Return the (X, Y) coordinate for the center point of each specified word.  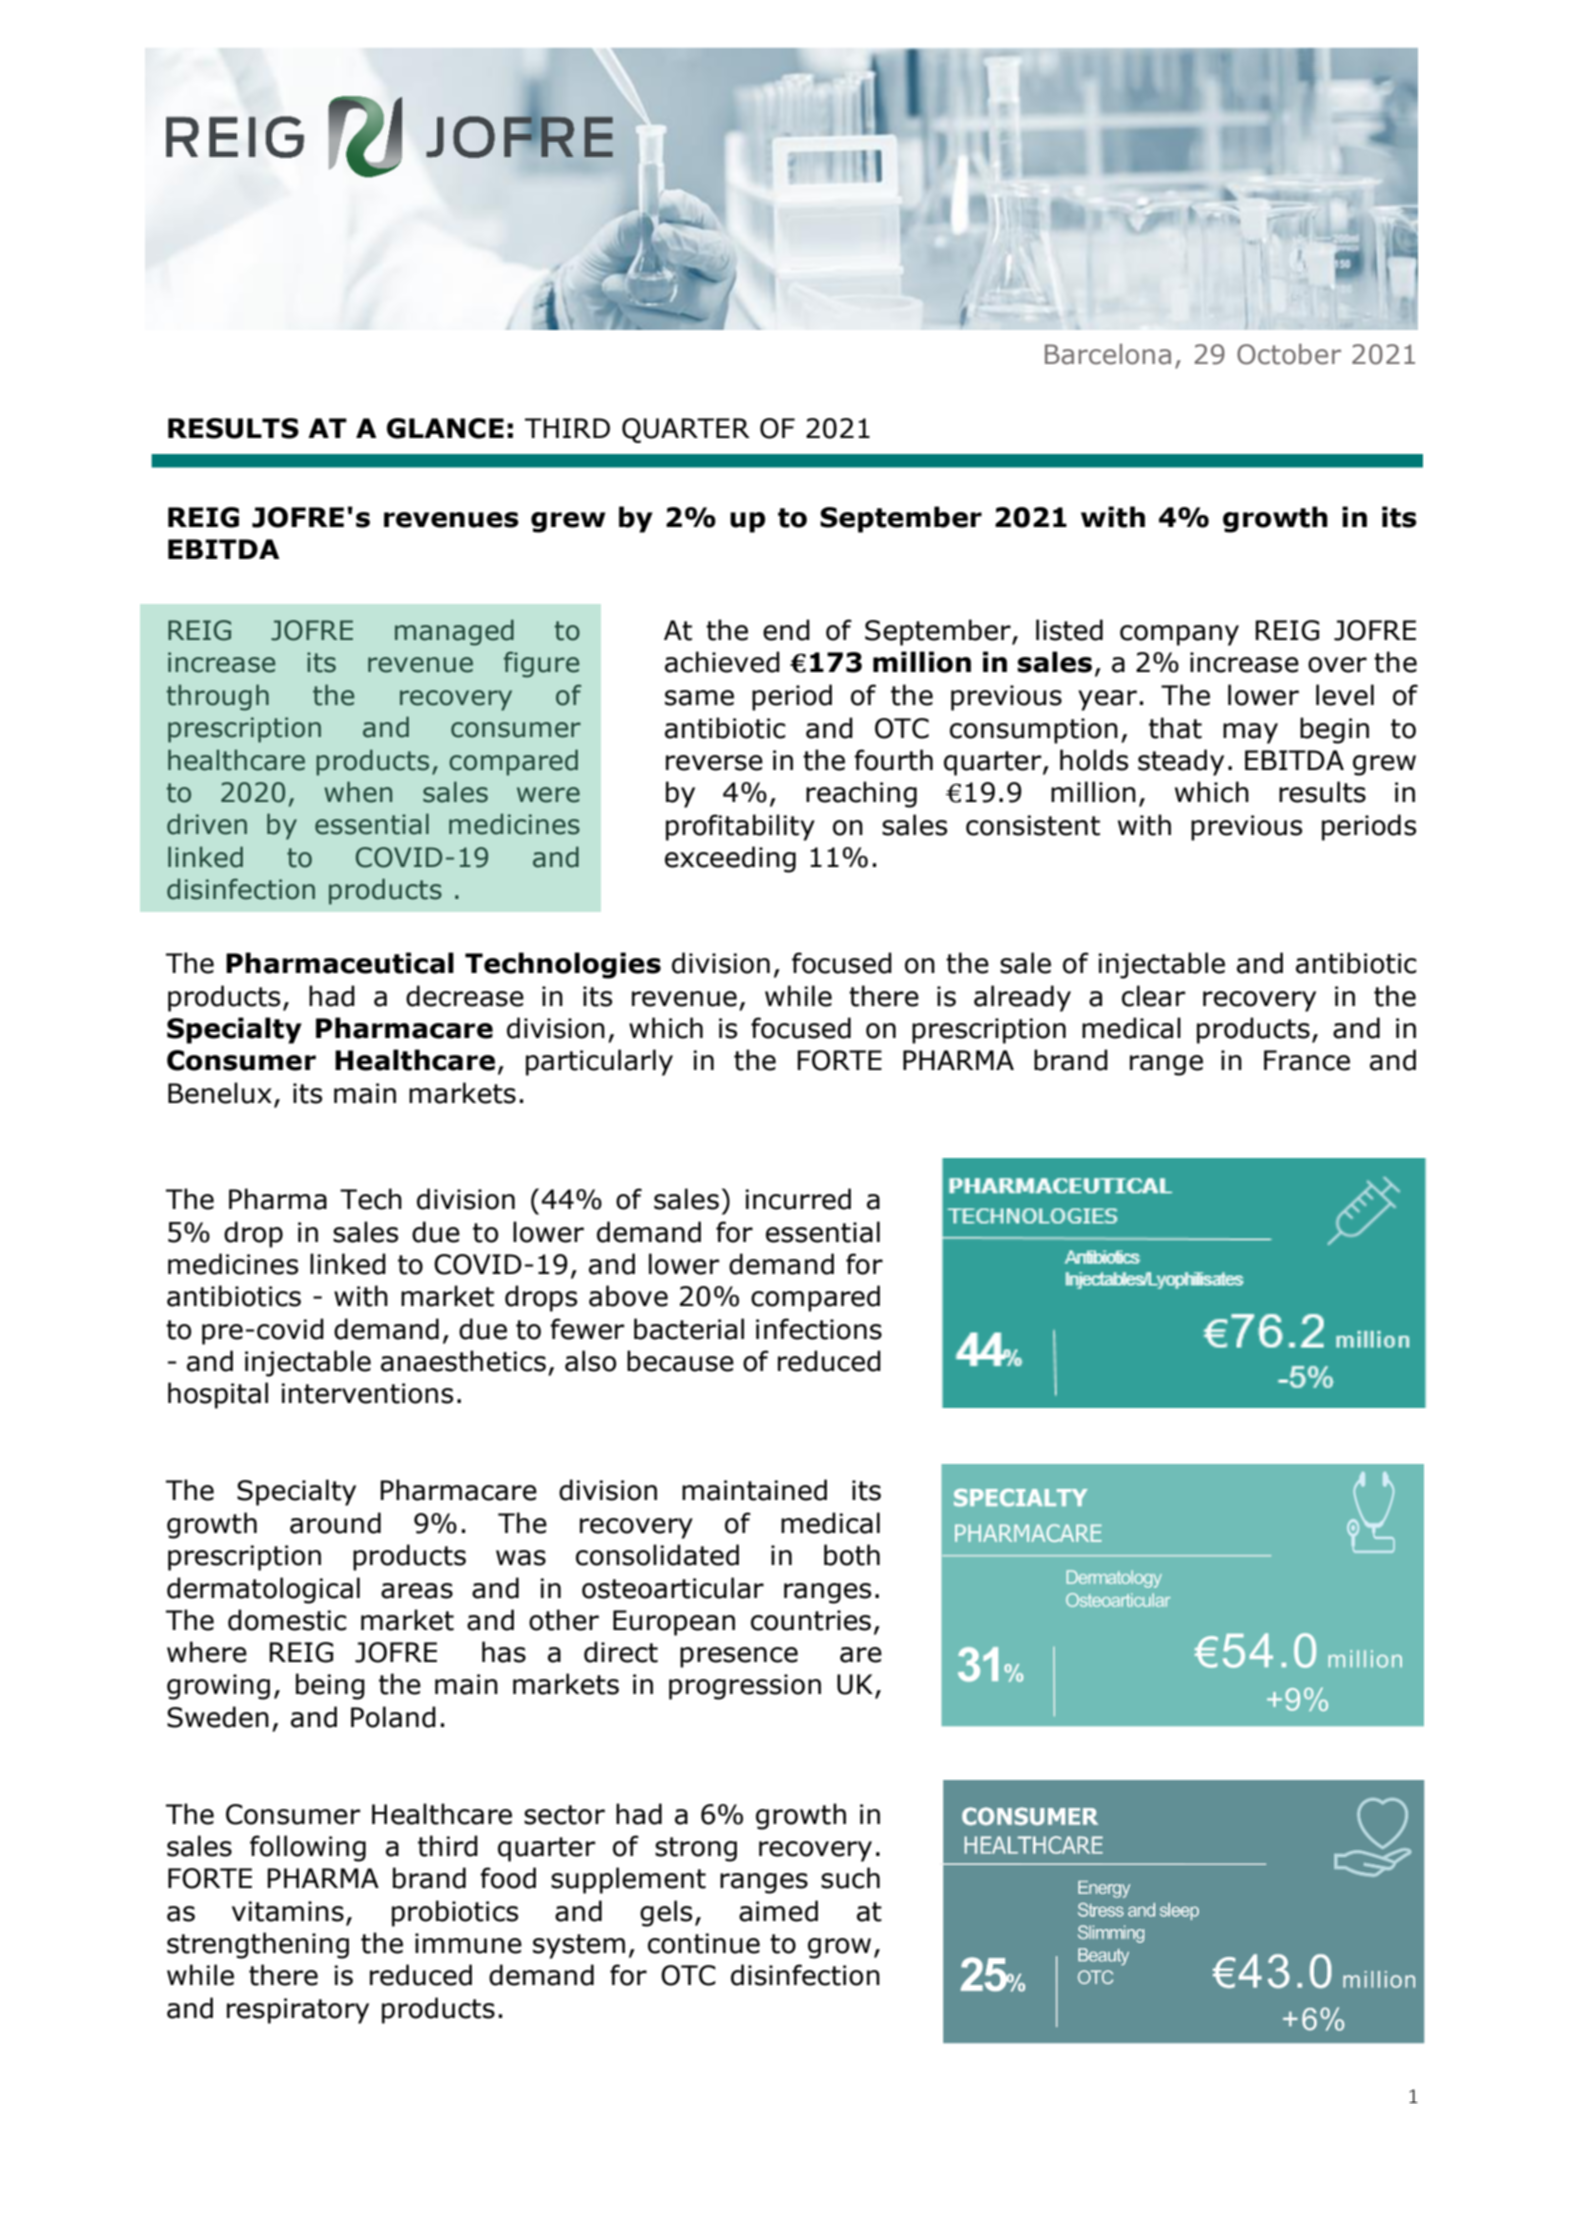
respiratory (298, 2011)
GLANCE (445, 428)
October (1289, 354)
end (786, 630)
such (850, 1878)
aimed (778, 1911)
